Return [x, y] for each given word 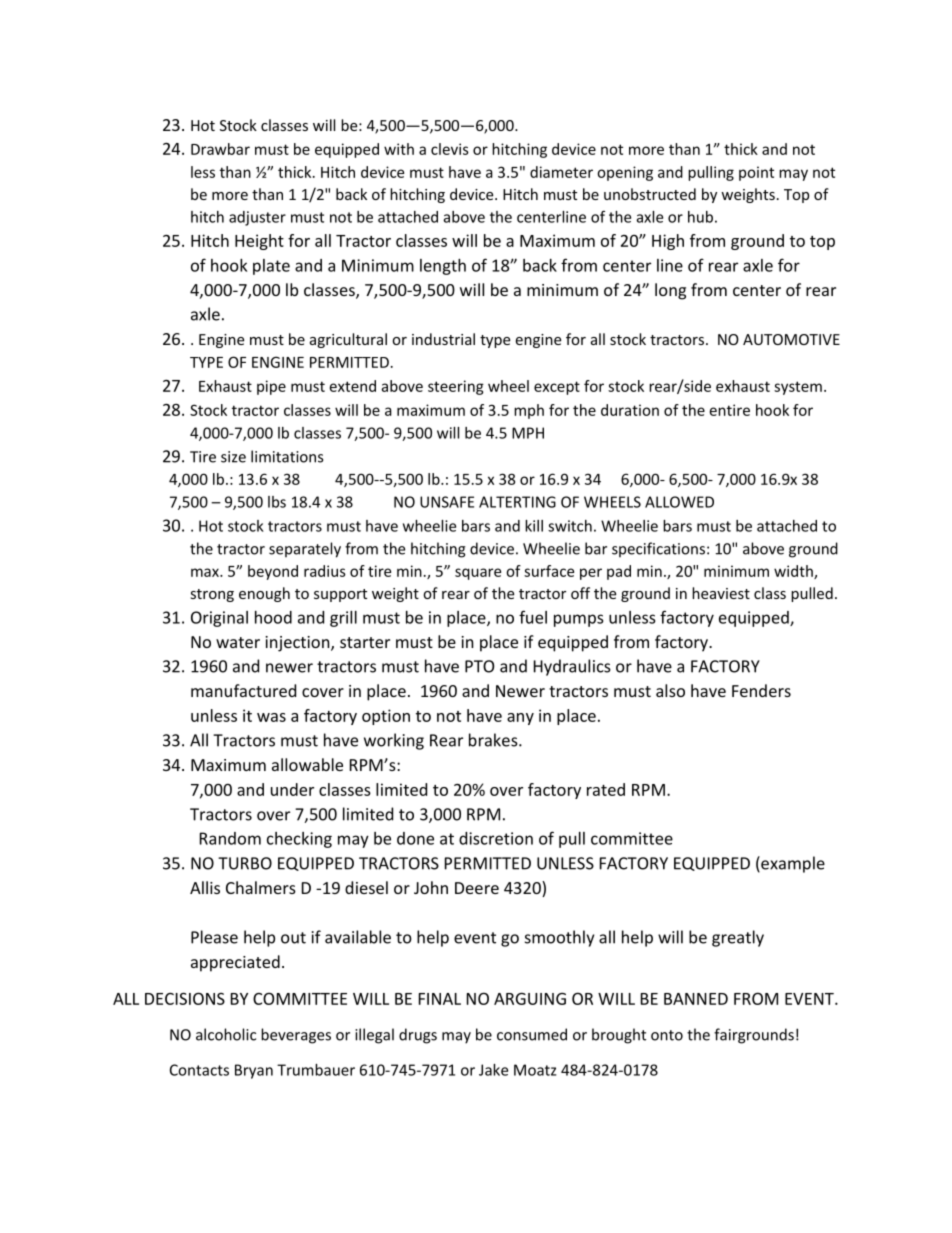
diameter [561, 172]
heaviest [721, 593]
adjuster [257, 218]
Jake [493, 1070]
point [756, 173]
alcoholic [226, 1034]
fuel [533, 617]
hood [273, 617]
